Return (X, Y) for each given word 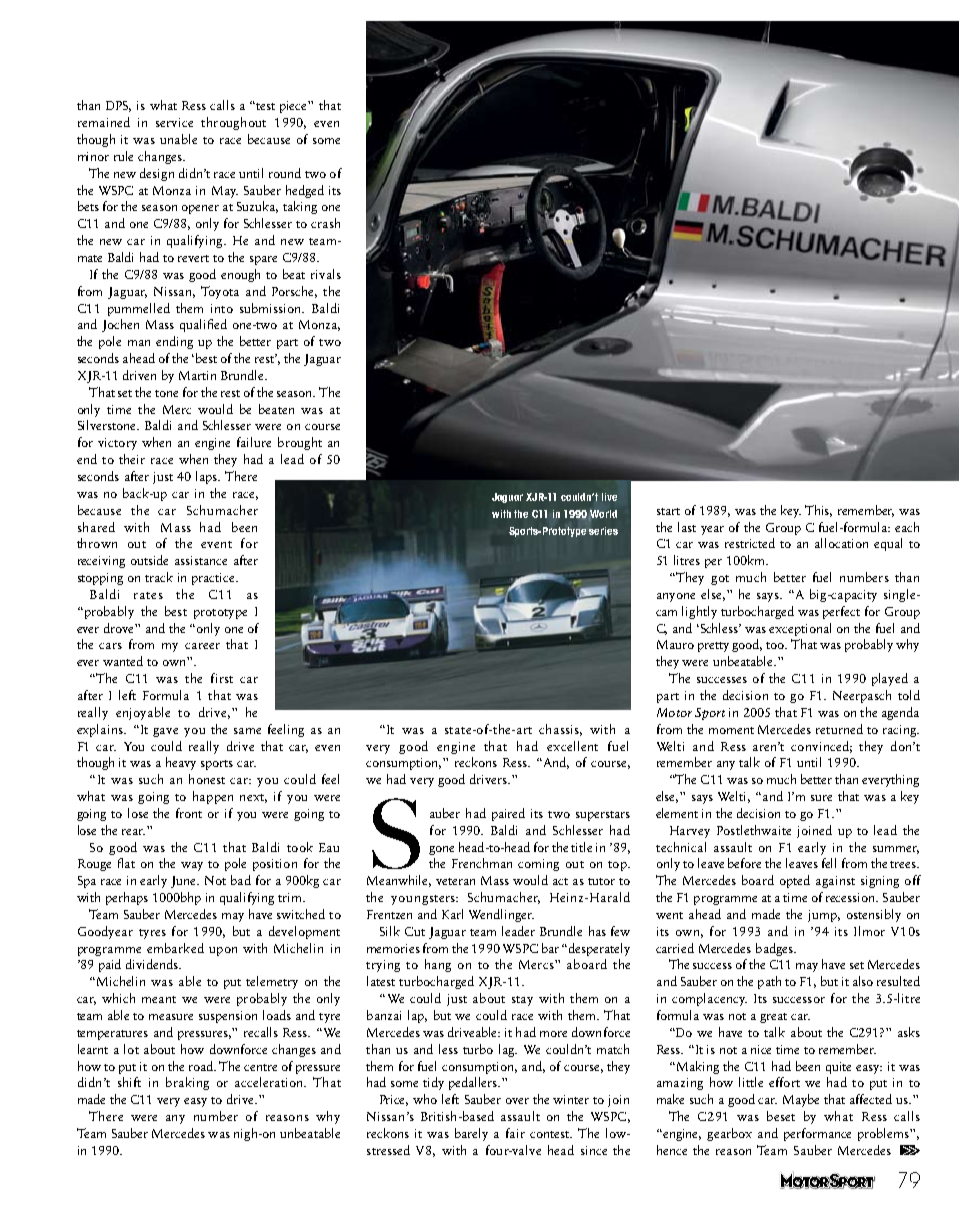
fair (515, 1133)
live (609, 497)
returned (839, 729)
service (174, 122)
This (818, 511)
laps (208, 477)
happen (213, 797)
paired (508, 814)
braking (187, 1083)
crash (325, 223)
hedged (305, 191)
